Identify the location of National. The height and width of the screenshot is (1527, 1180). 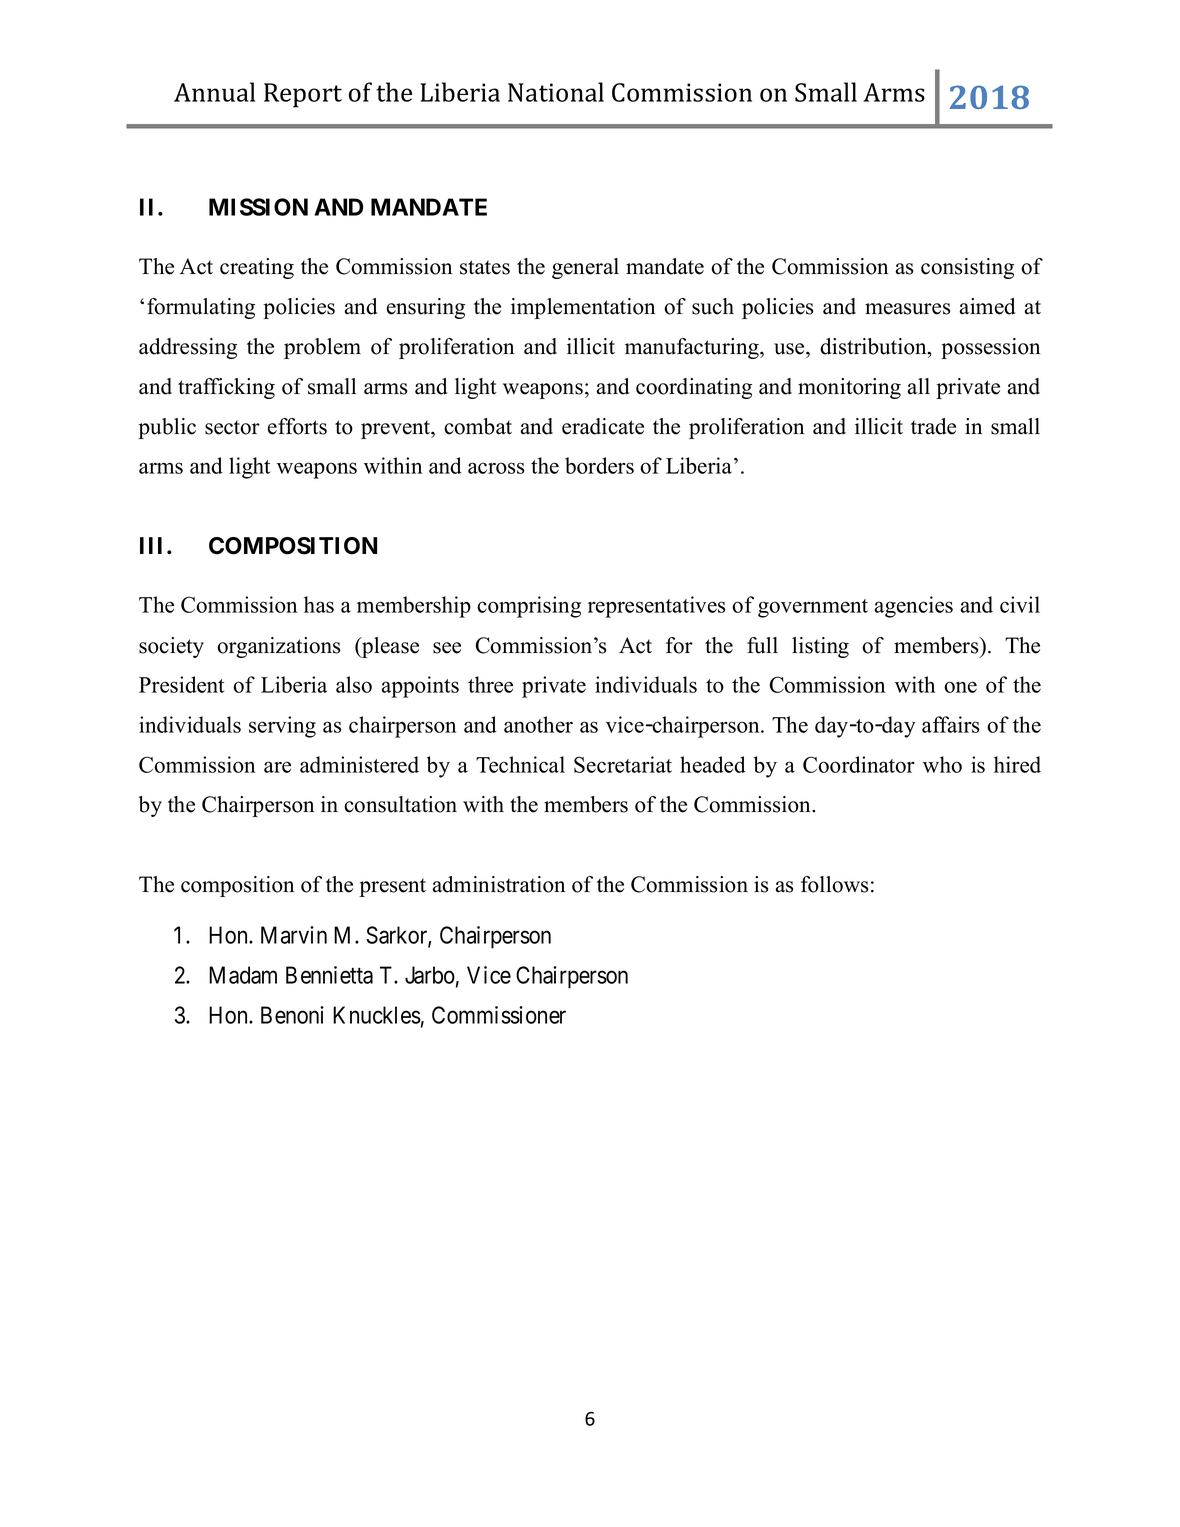
(556, 92).
